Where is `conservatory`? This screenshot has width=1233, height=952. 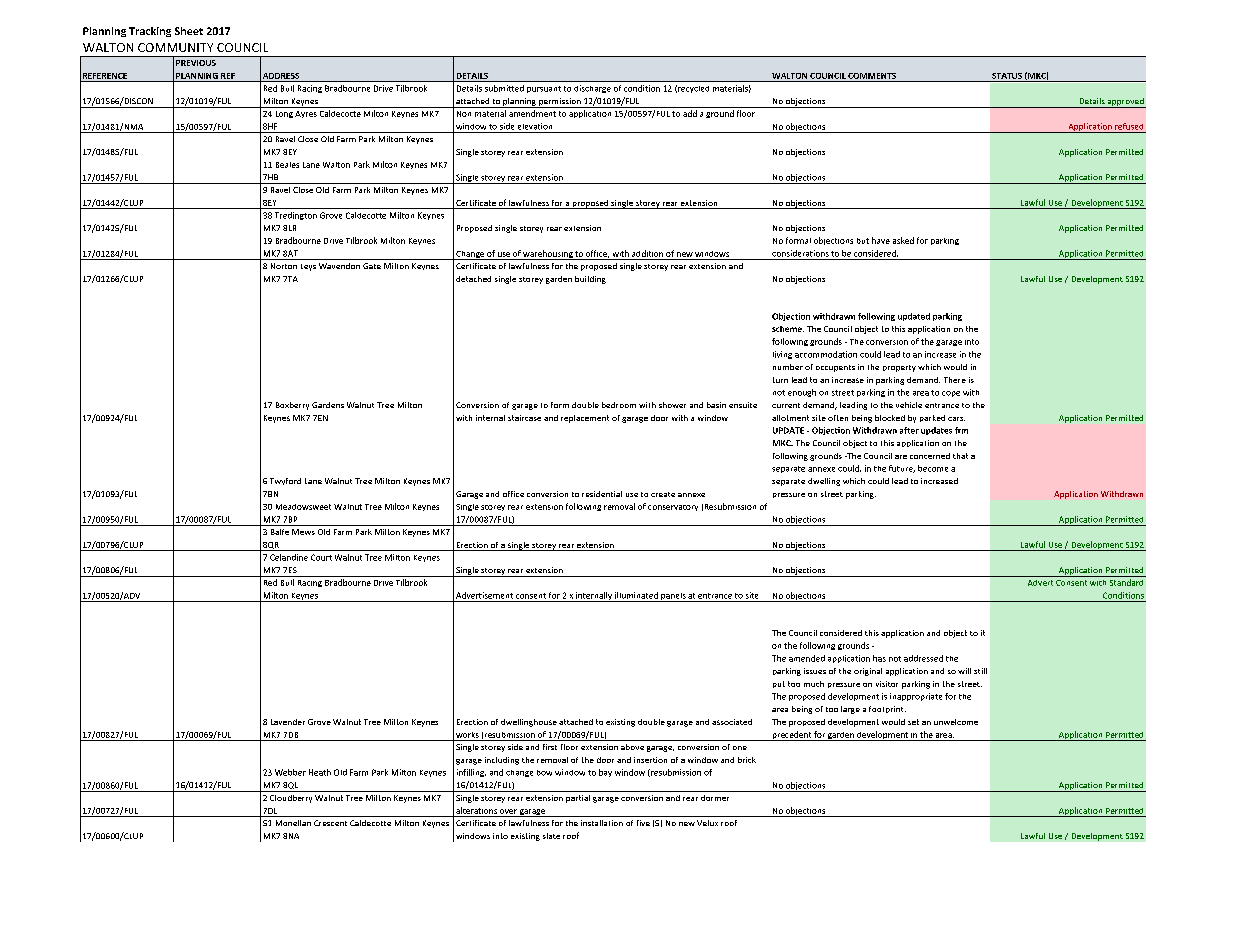
conservatory is located at coordinates (673, 508).
